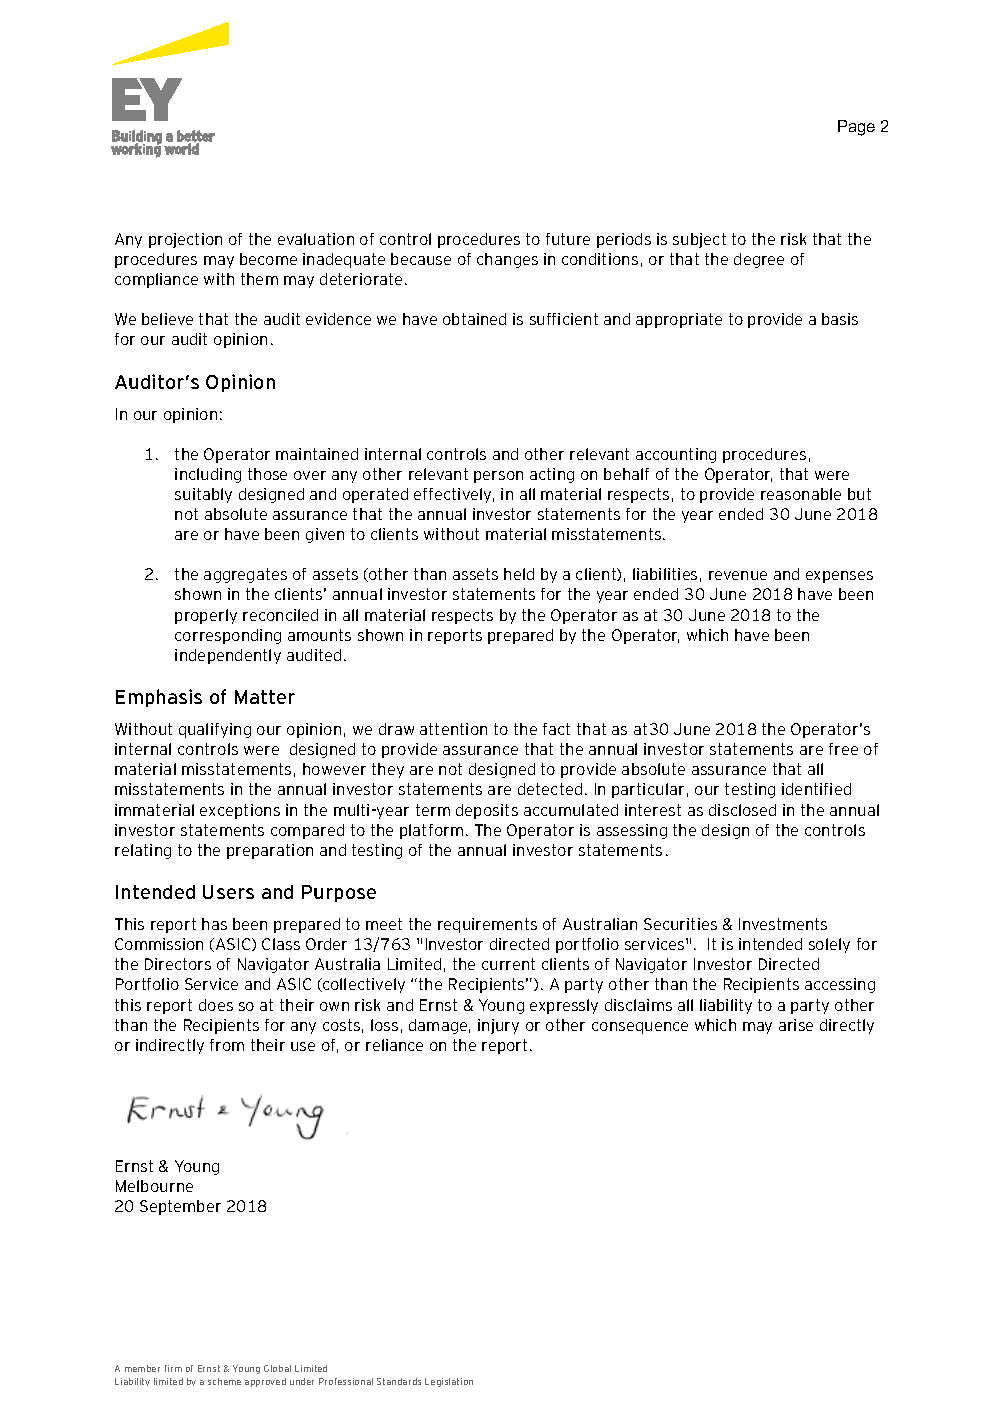 The width and height of the image is (997, 1410). What do you see at coordinates (801, 494) in the image?
I see `reasonable` at bounding box center [801, 494].
